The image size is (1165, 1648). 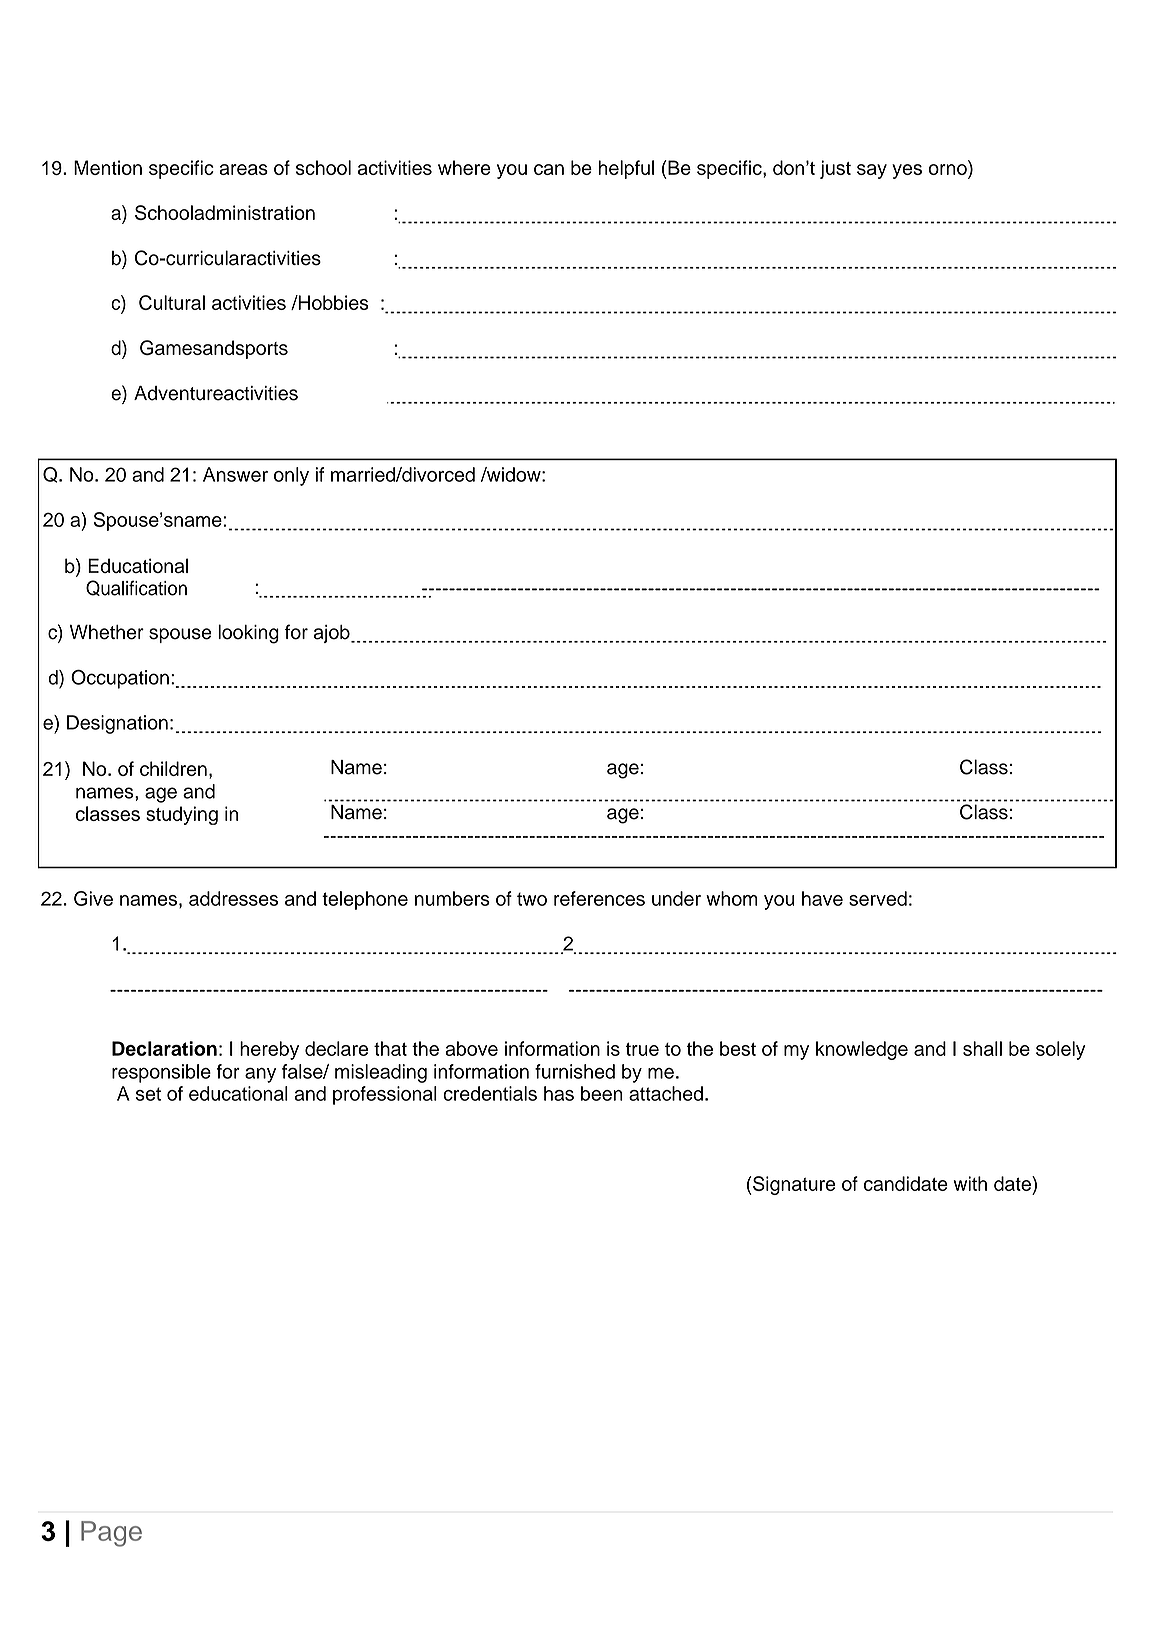 What do you see at coordinates (872, 171) in the screenshot?
I see `say` at bounding box center [872, 171].
